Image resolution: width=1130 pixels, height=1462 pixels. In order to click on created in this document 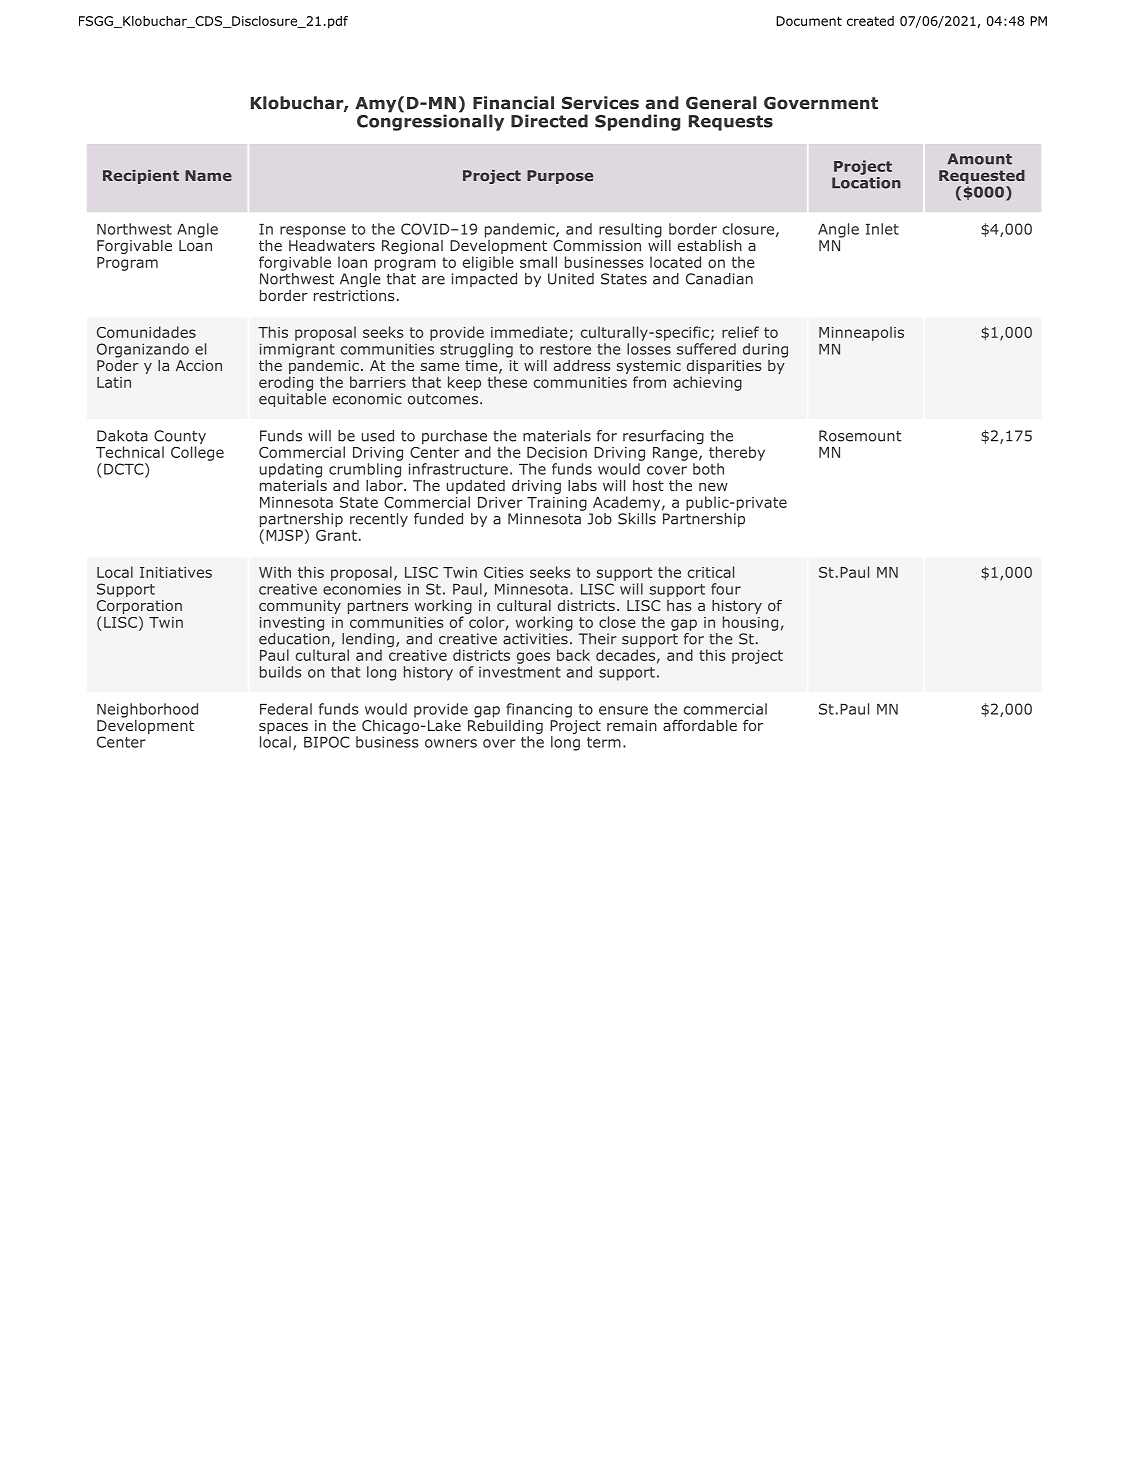, I will do `click(870, 21)`.
